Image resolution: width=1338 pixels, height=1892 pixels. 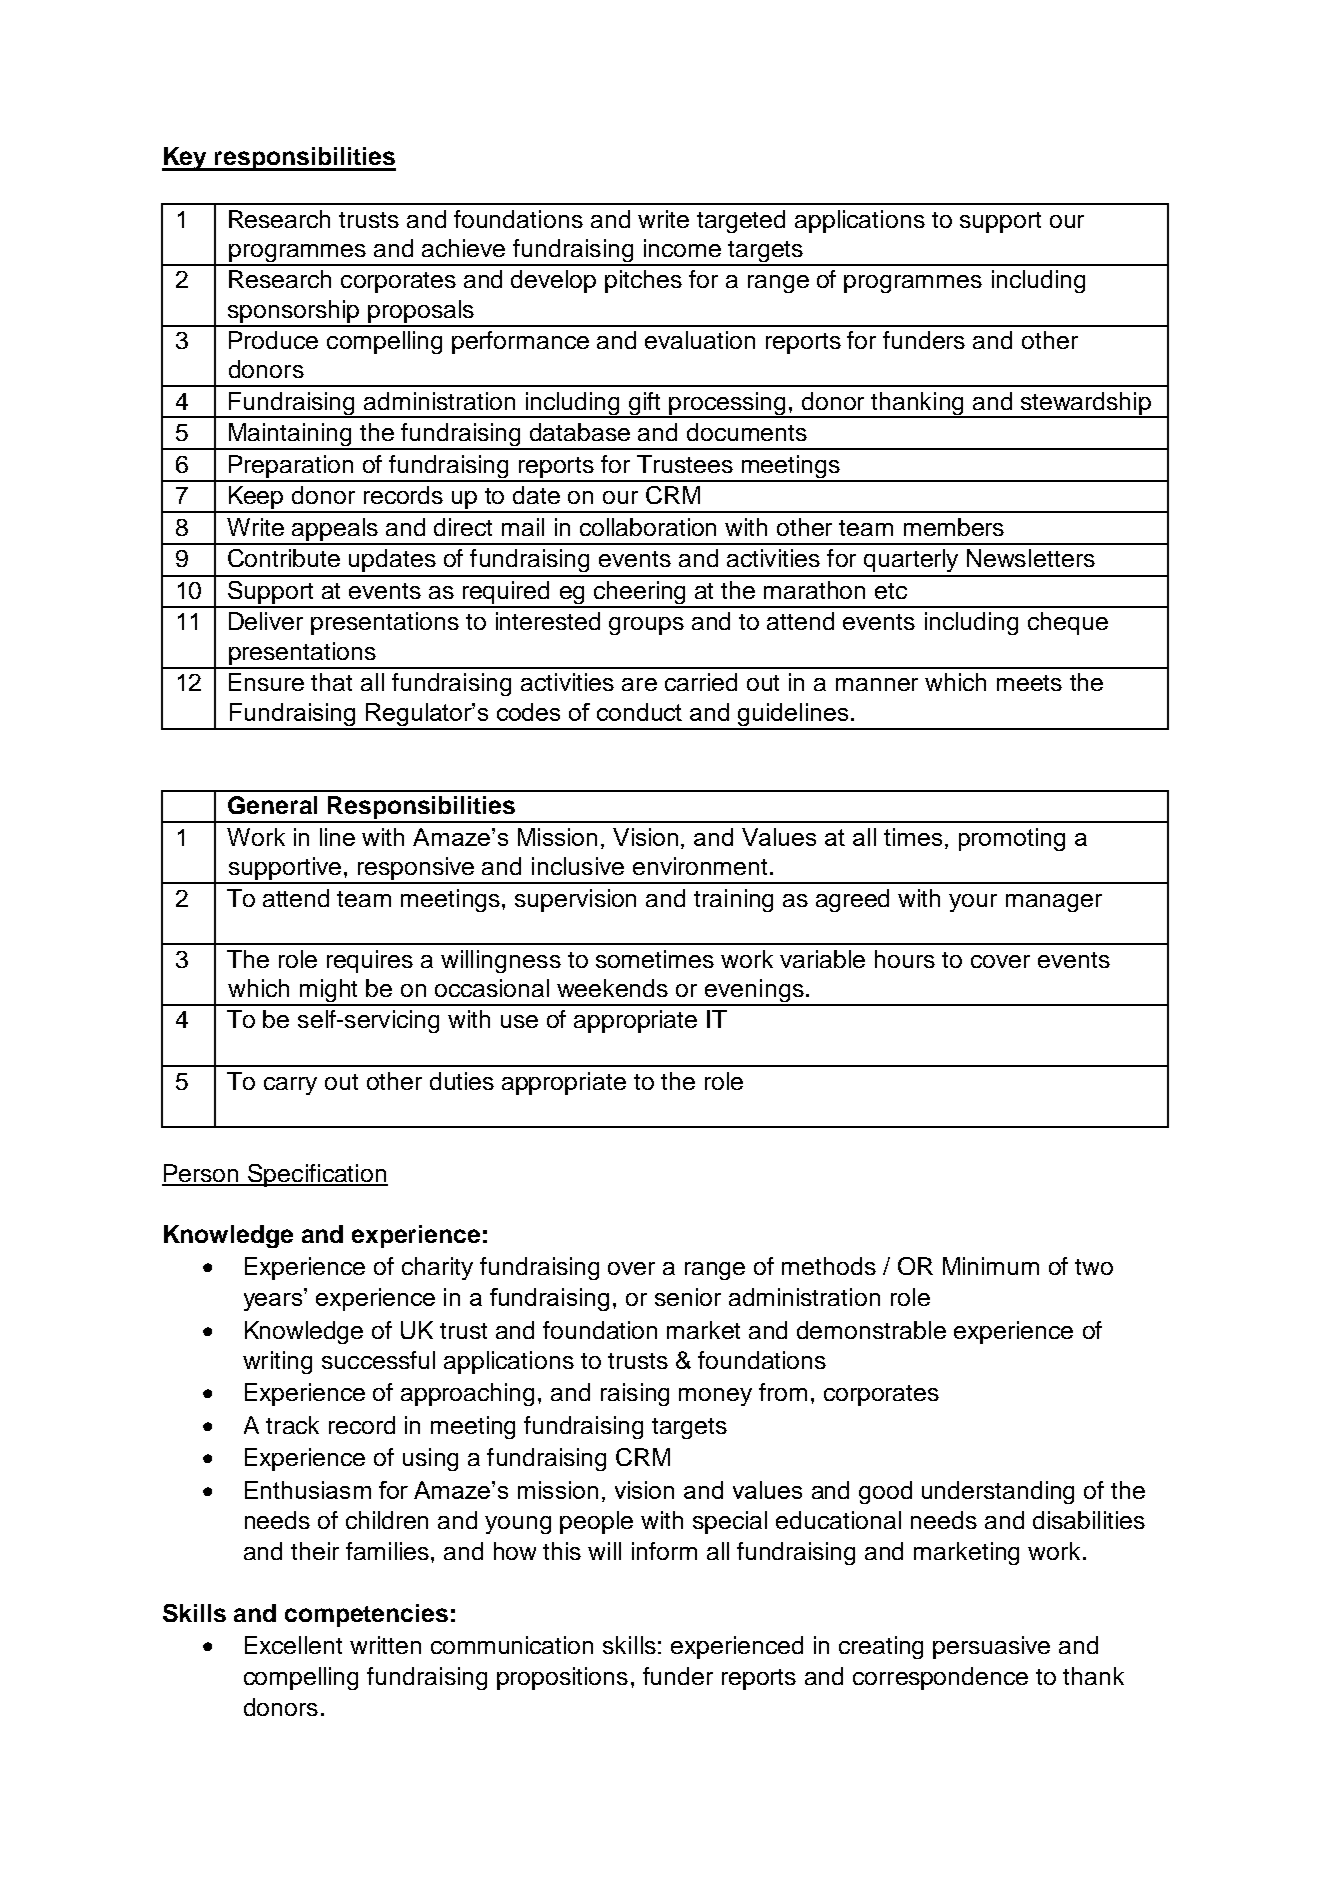 I want to click on Contribute, so click(x=284, y=558).
